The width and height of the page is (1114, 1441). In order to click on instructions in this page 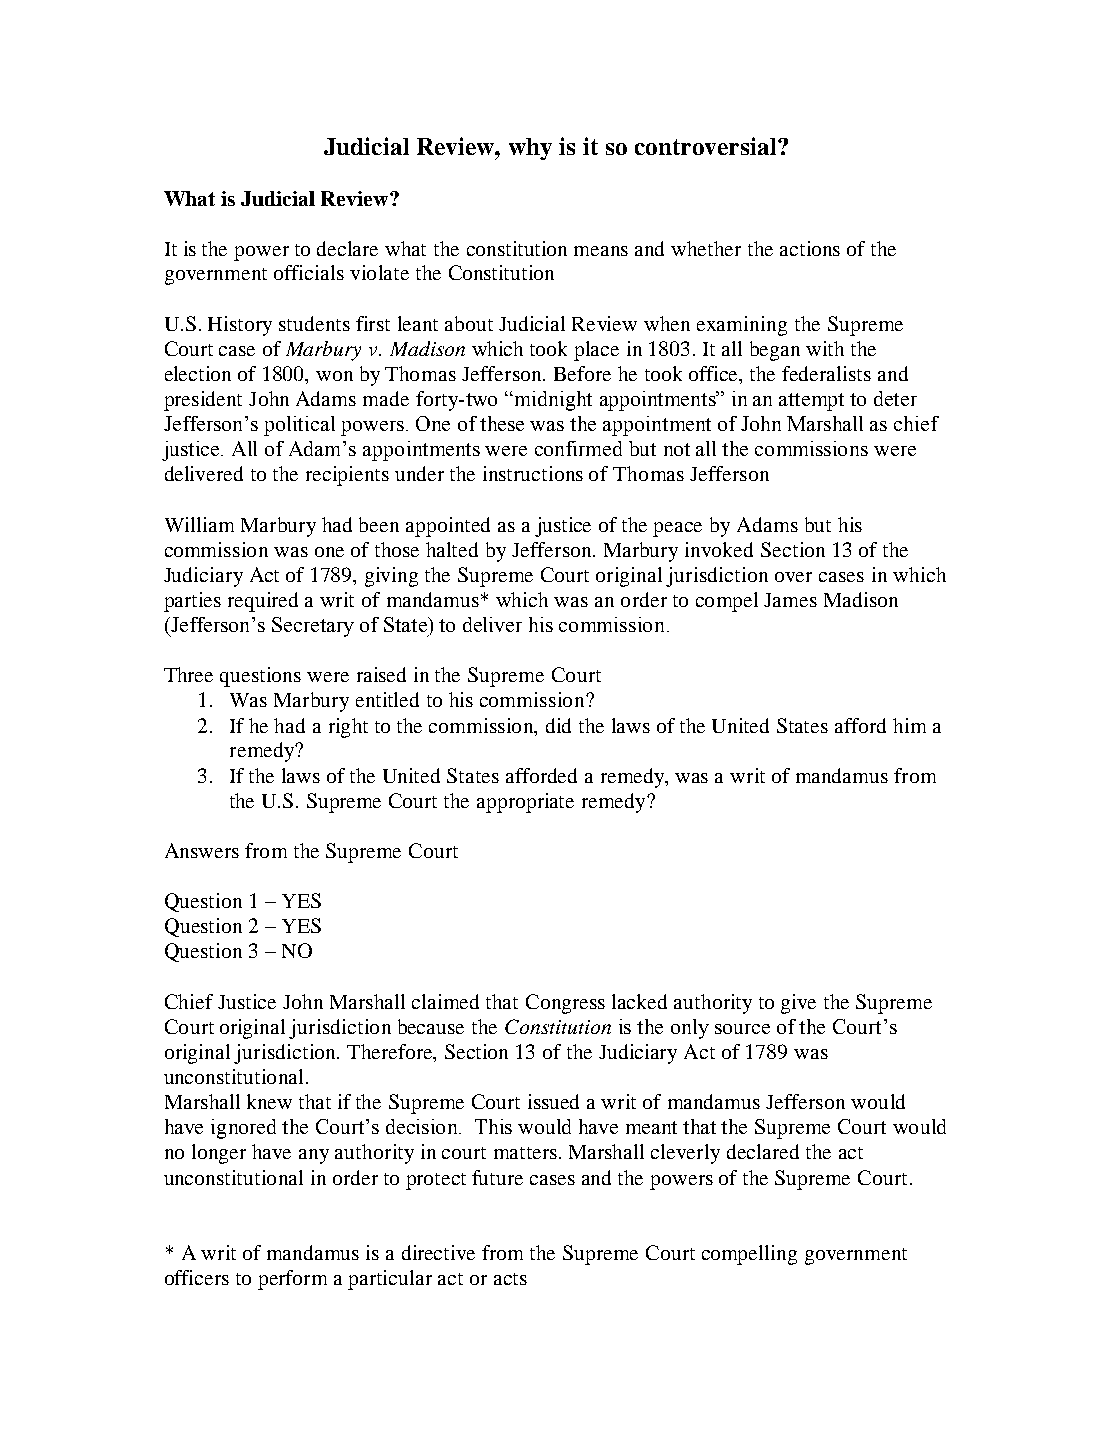, I will do `click(533, 473)`.
